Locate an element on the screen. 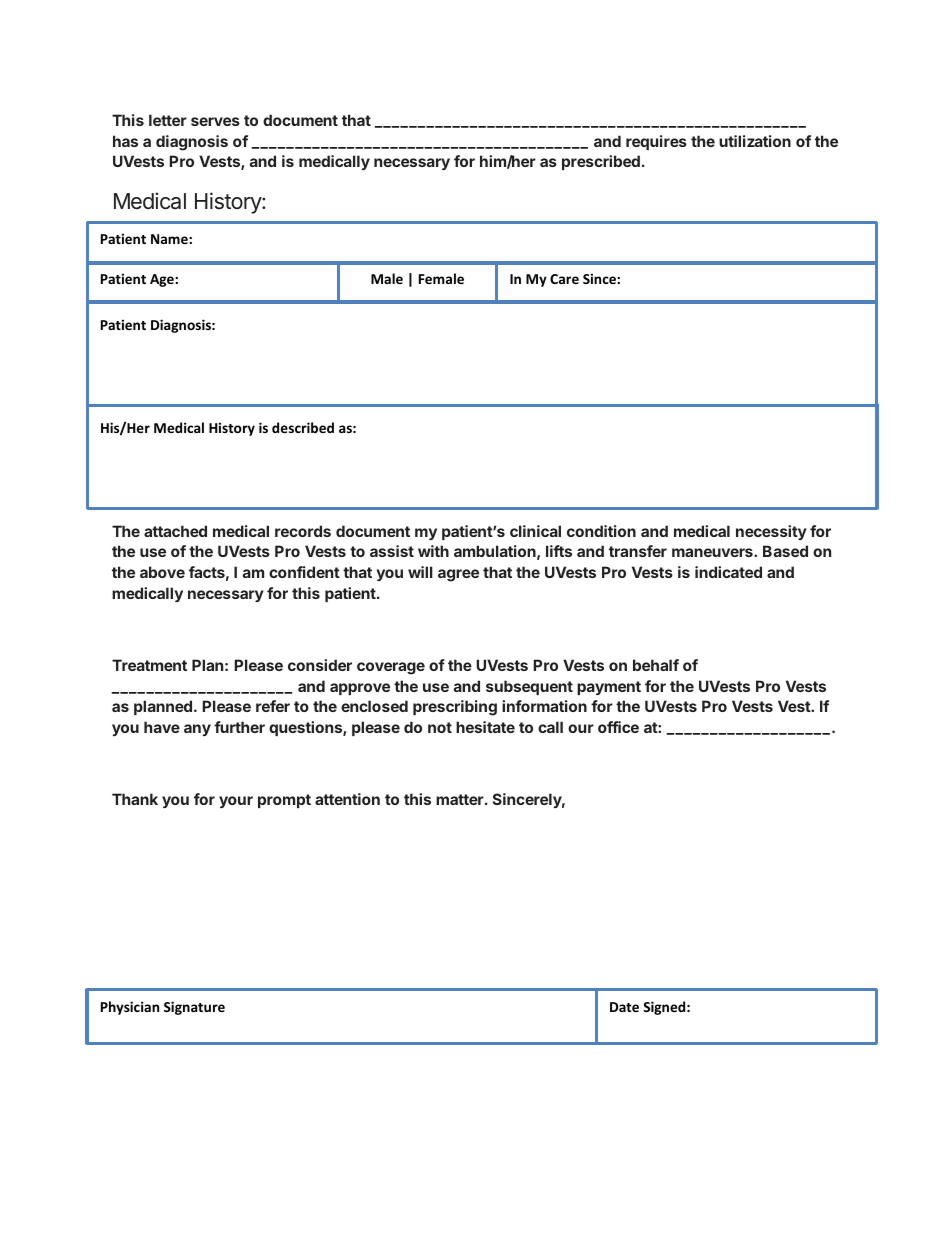  above is located at coordinates (162, 572).
